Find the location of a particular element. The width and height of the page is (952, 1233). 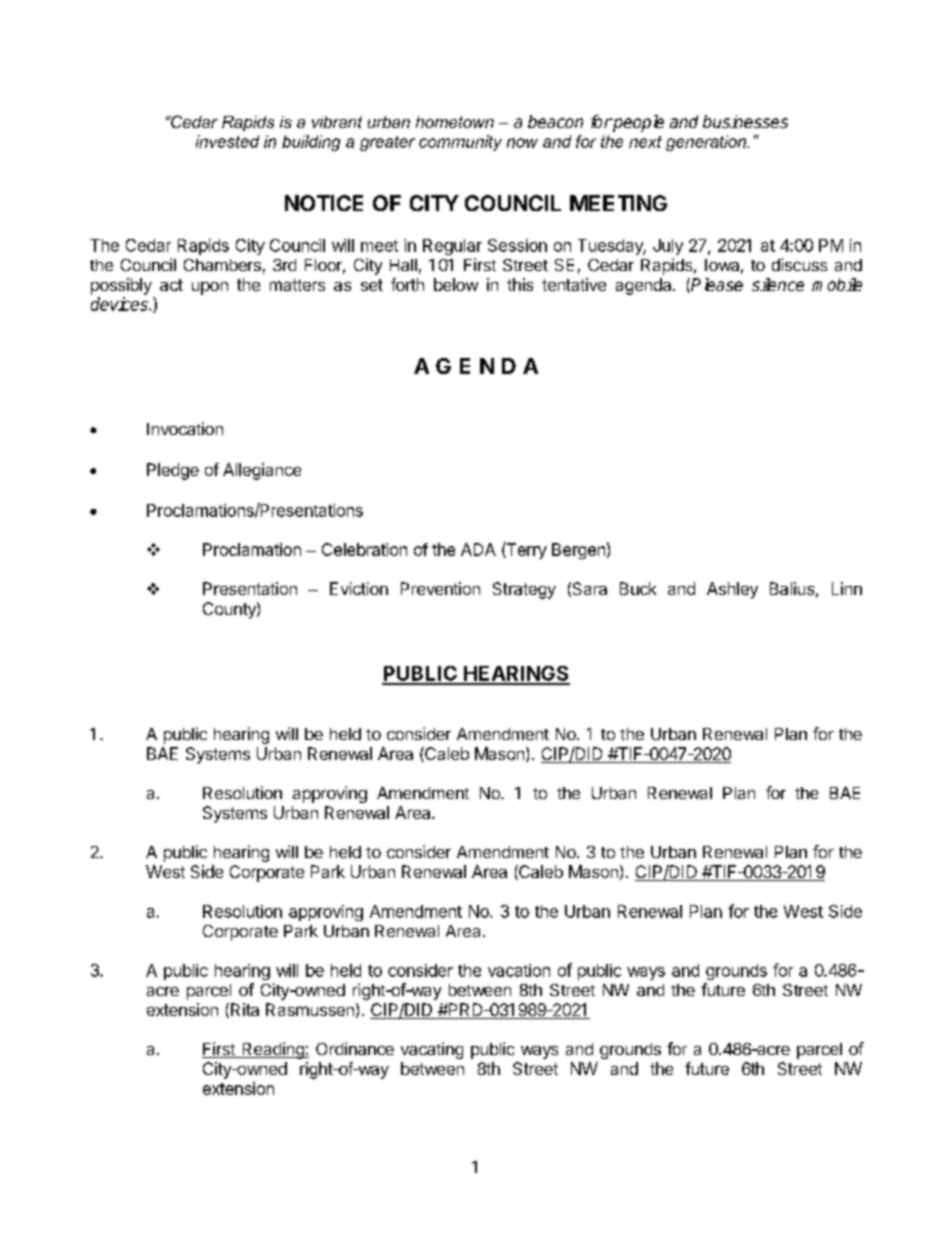

community is located at coordinates (460, 143).
